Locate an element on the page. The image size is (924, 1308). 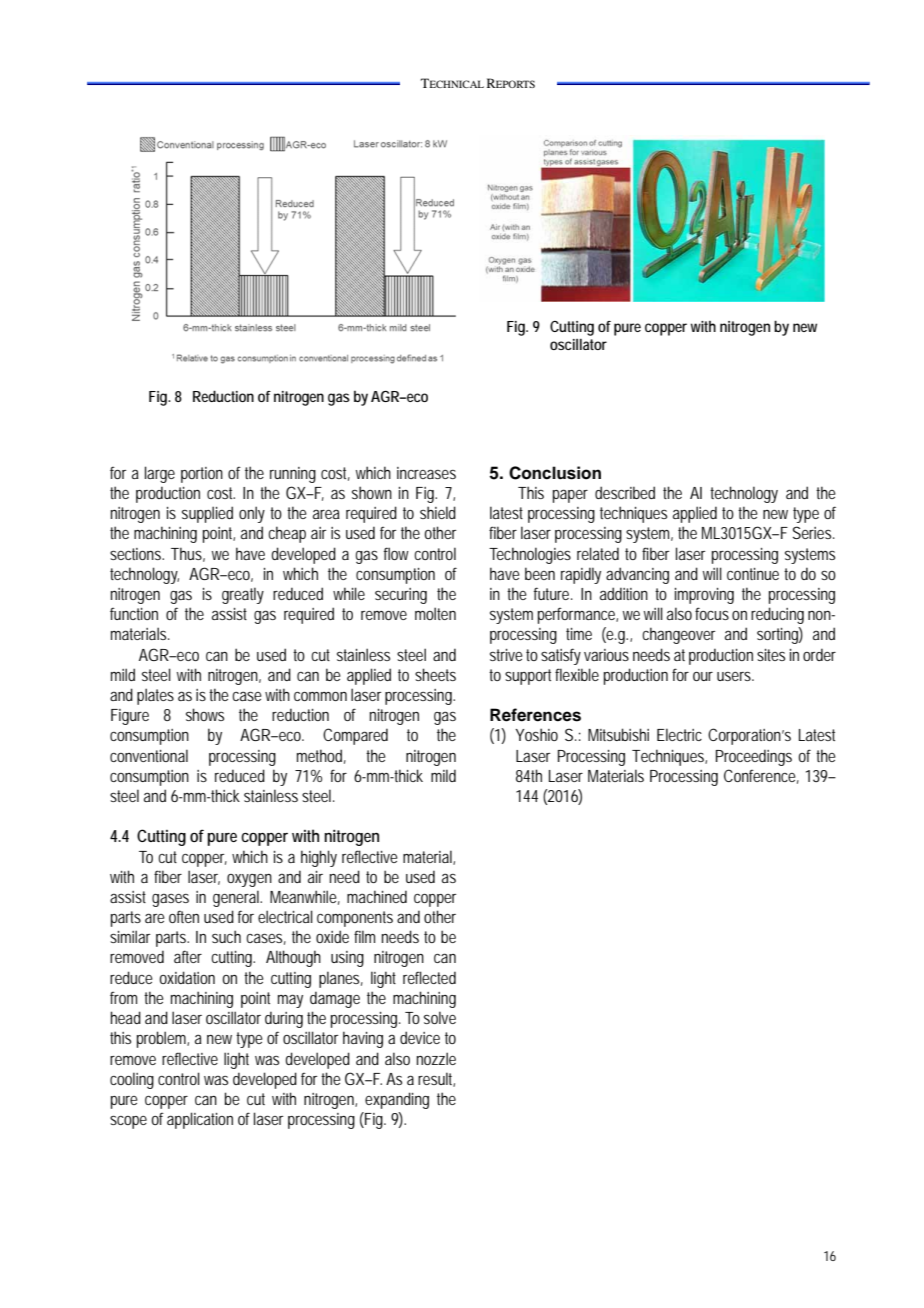
oxygen is located at coordinates (249, 880).
